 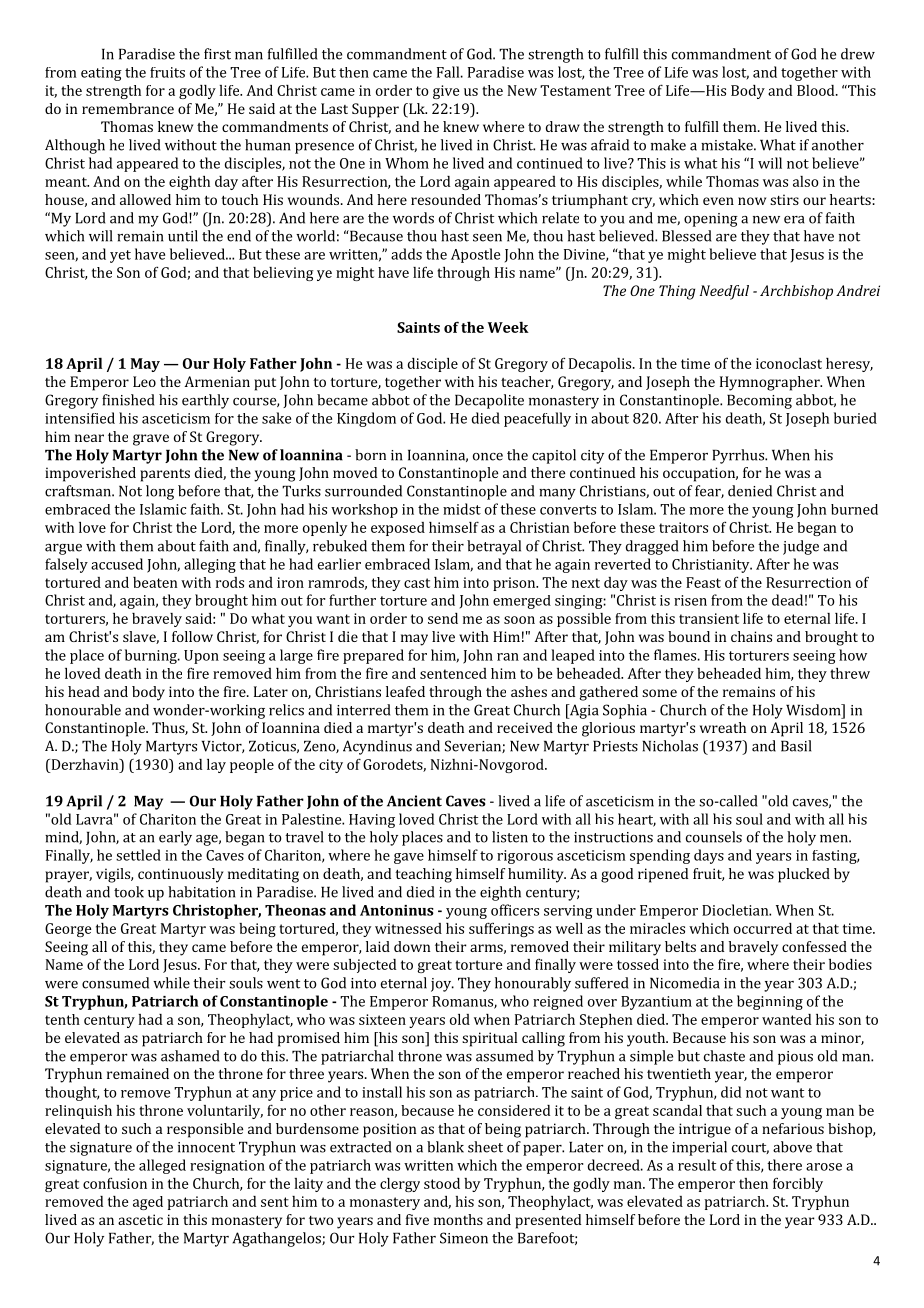 I want to click on chains, so click(x=751, y=636).
